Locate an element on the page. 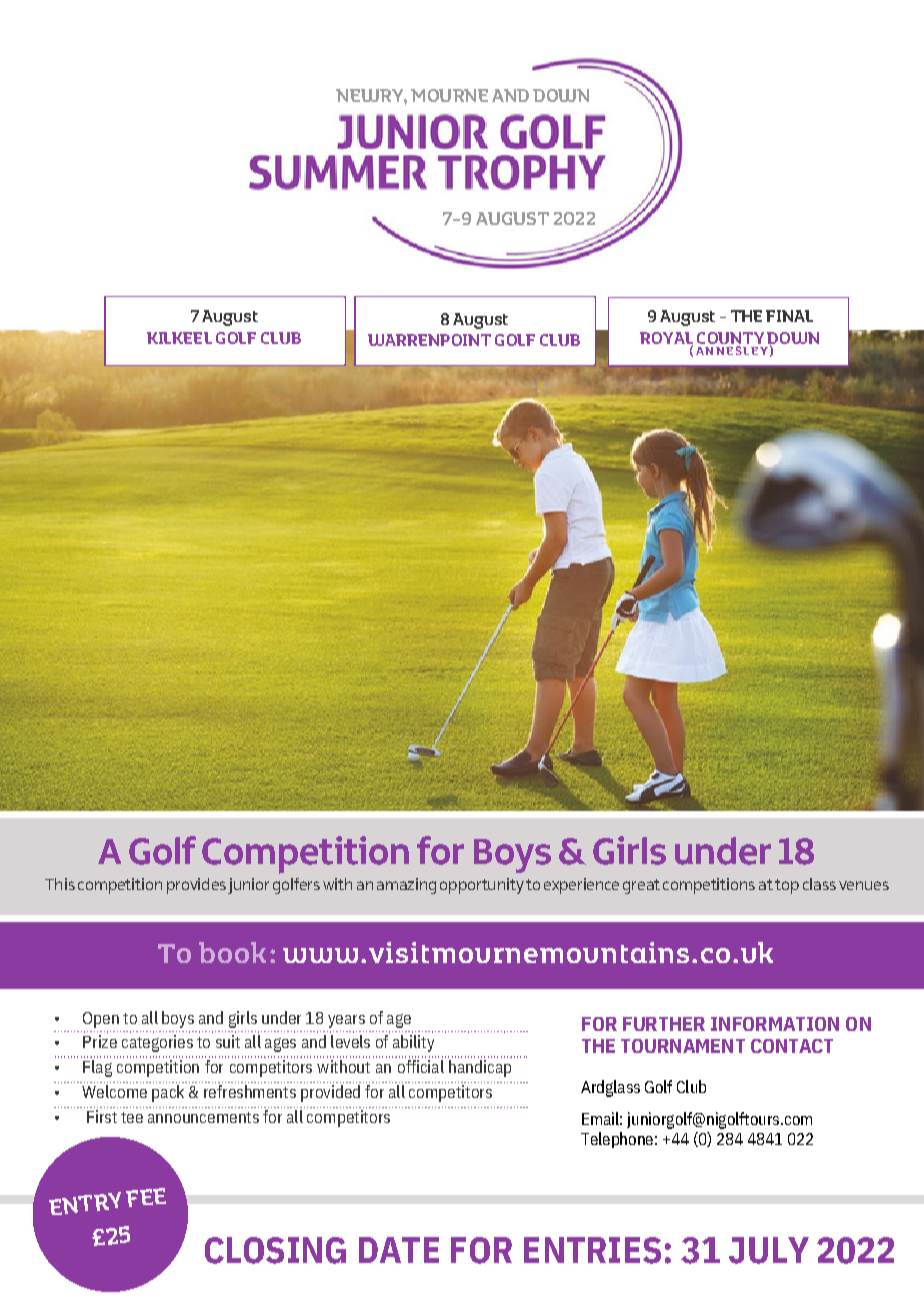 This page has height=1314, width=924. ROYAL is located at coordinates (666, 339).
